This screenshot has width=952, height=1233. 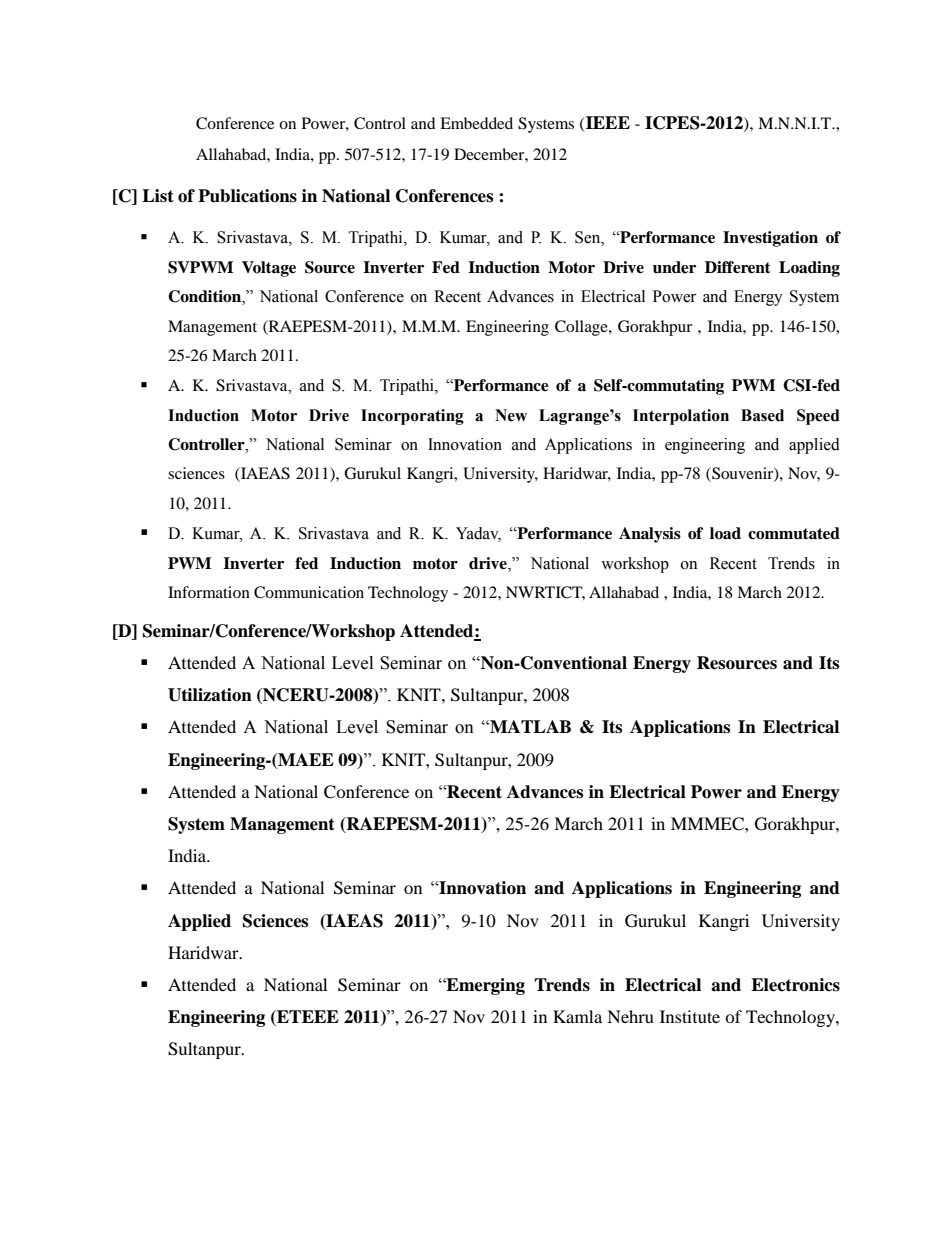 What do you see at coordinates (650, 535) in the screenshot?
I see `Analysis` at bounding box center [650, 535].
